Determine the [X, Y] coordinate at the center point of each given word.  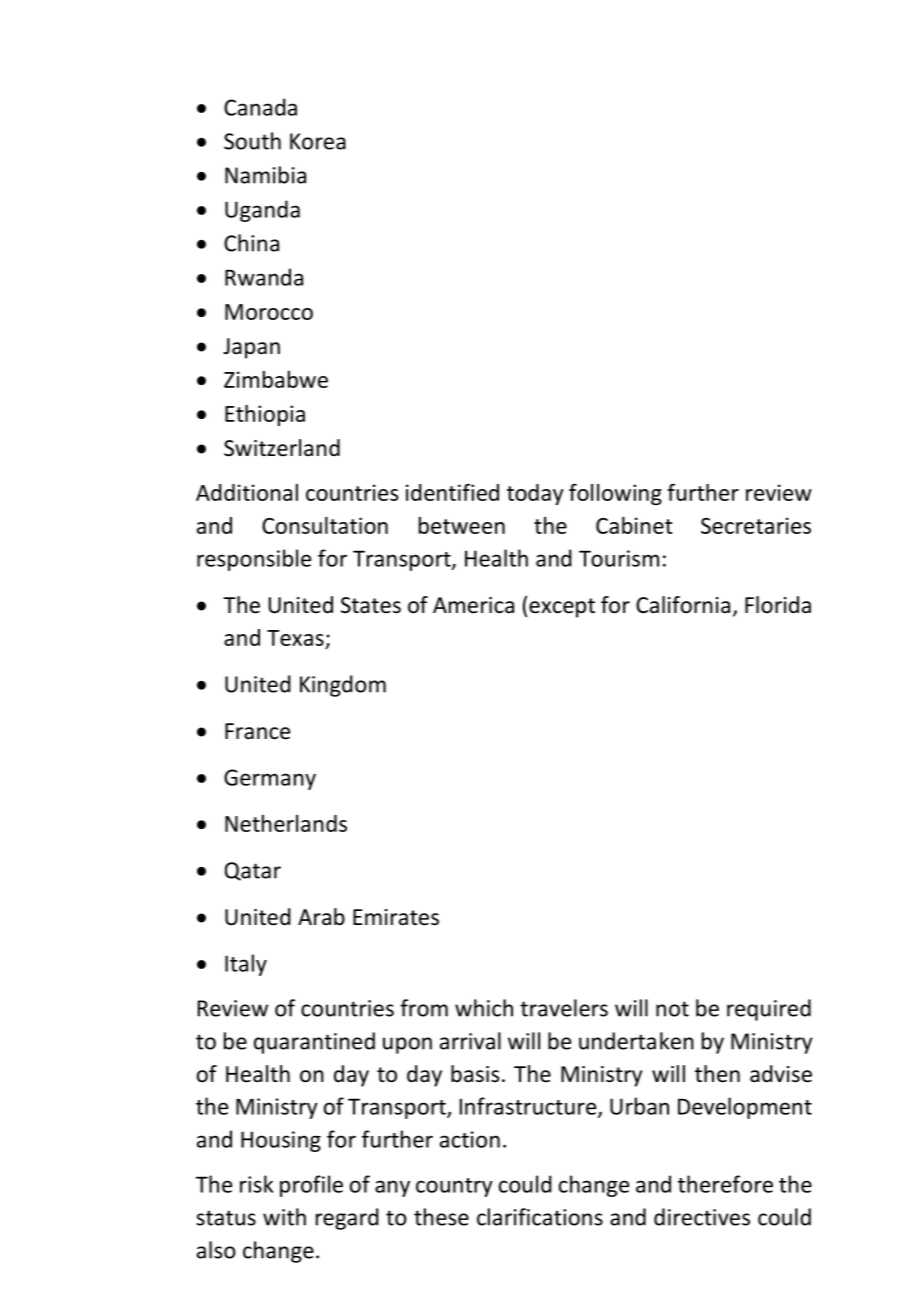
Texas [295, 638]
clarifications [540, 1217]
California [683, 605]
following [615, 494]
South [252, 141]
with [284, 1217]
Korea [318, 141]
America [473, 605]
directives [702, 1217]
